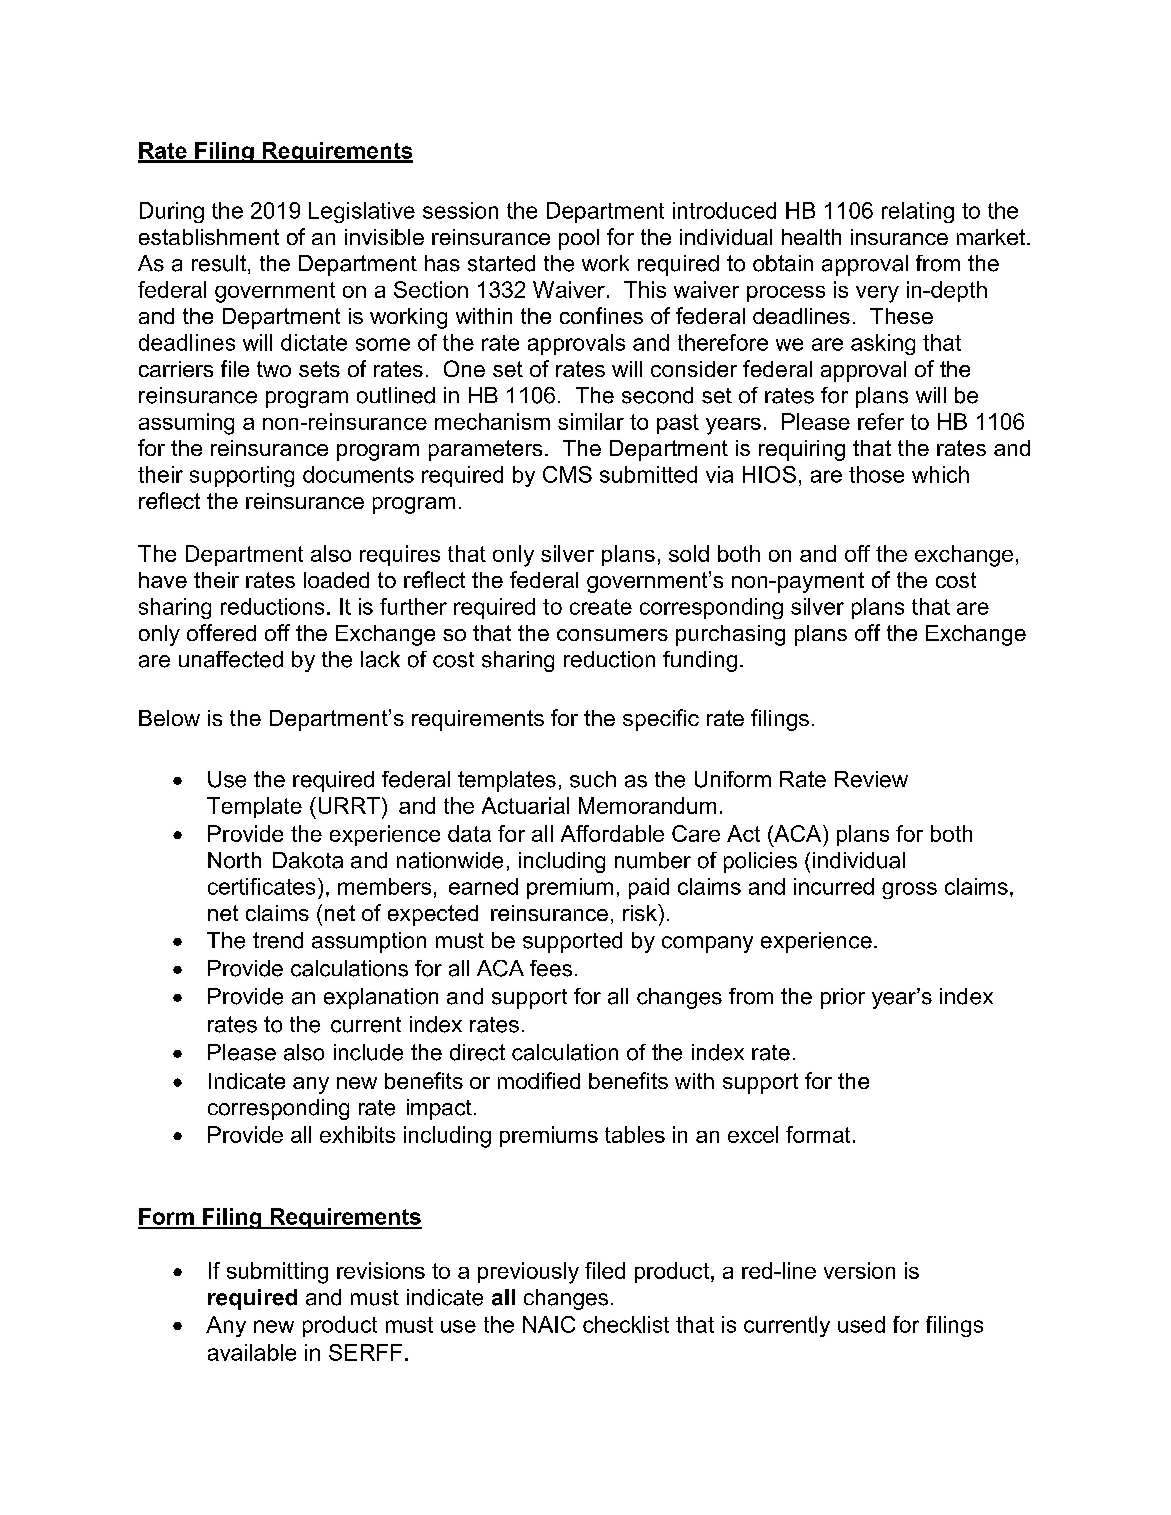 The image size is (1171, 1515). Describe the element at coordinates (649, 888) in the image. I see `paid` at that location.
